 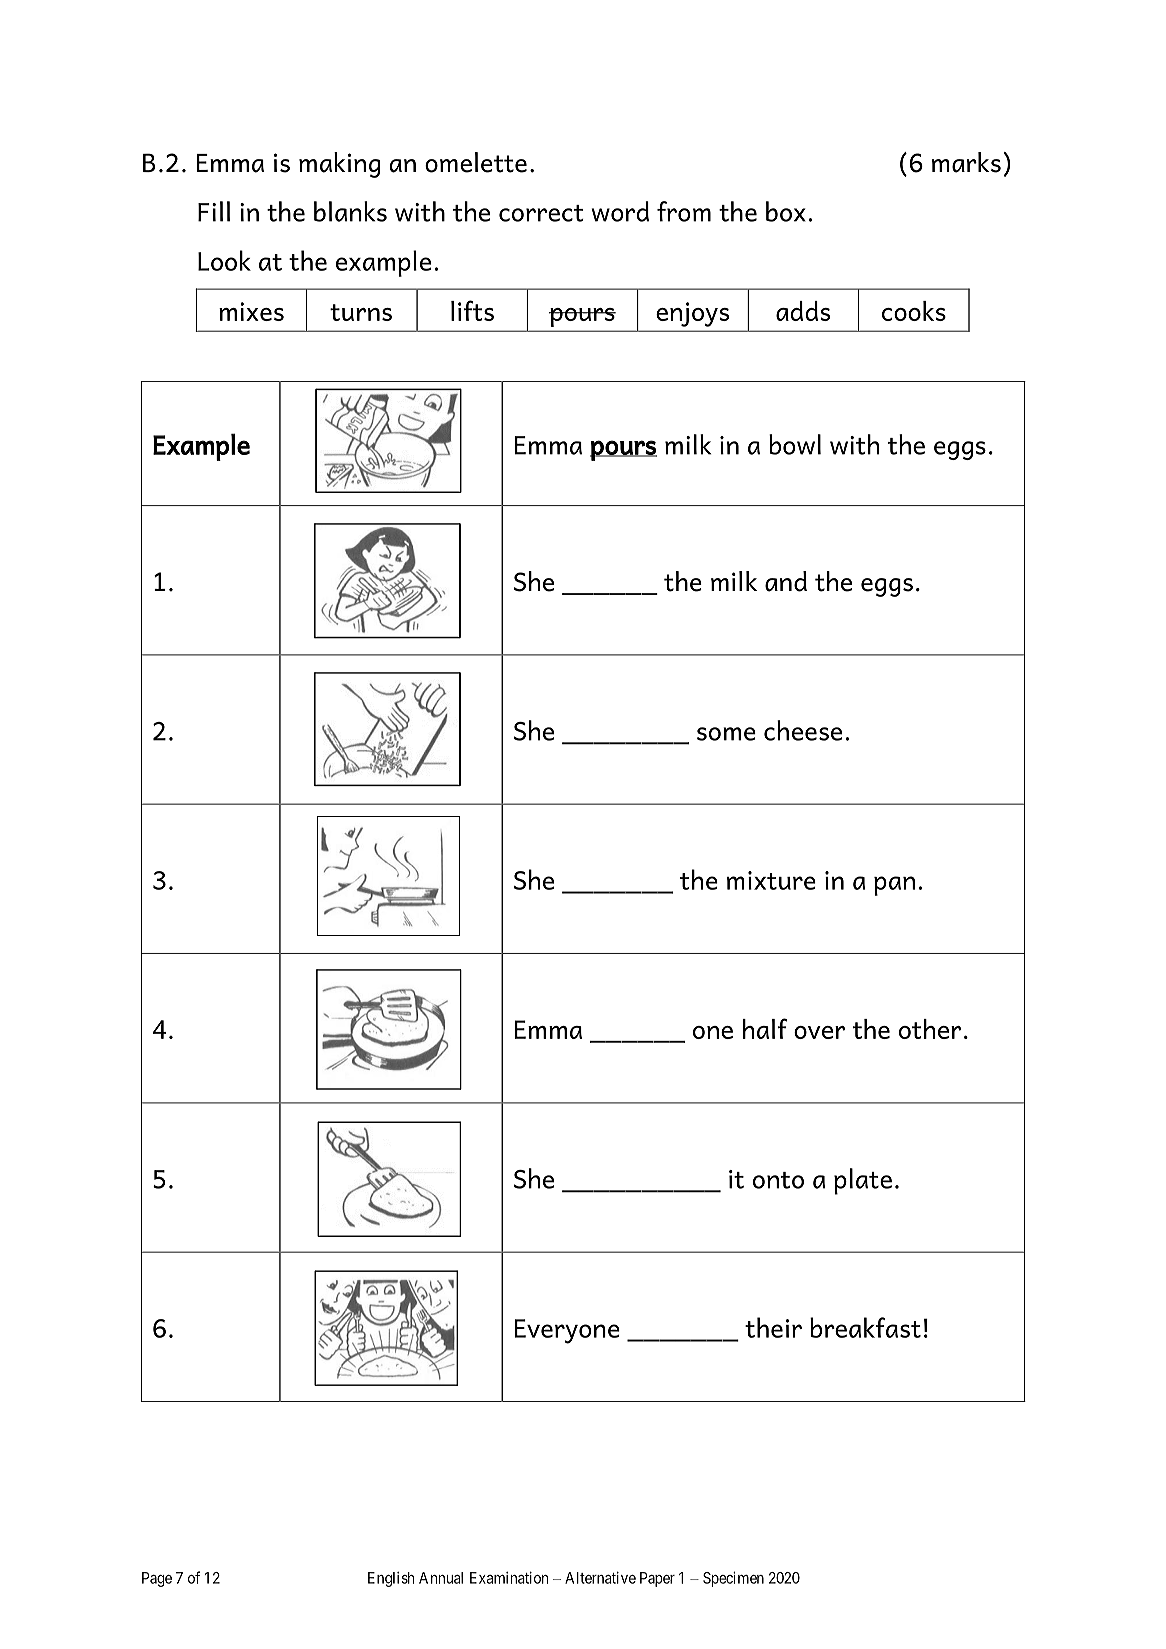 What do you see at coordinates (786, 211) in the page?
I see `box` at bounding box center [786, 211].
